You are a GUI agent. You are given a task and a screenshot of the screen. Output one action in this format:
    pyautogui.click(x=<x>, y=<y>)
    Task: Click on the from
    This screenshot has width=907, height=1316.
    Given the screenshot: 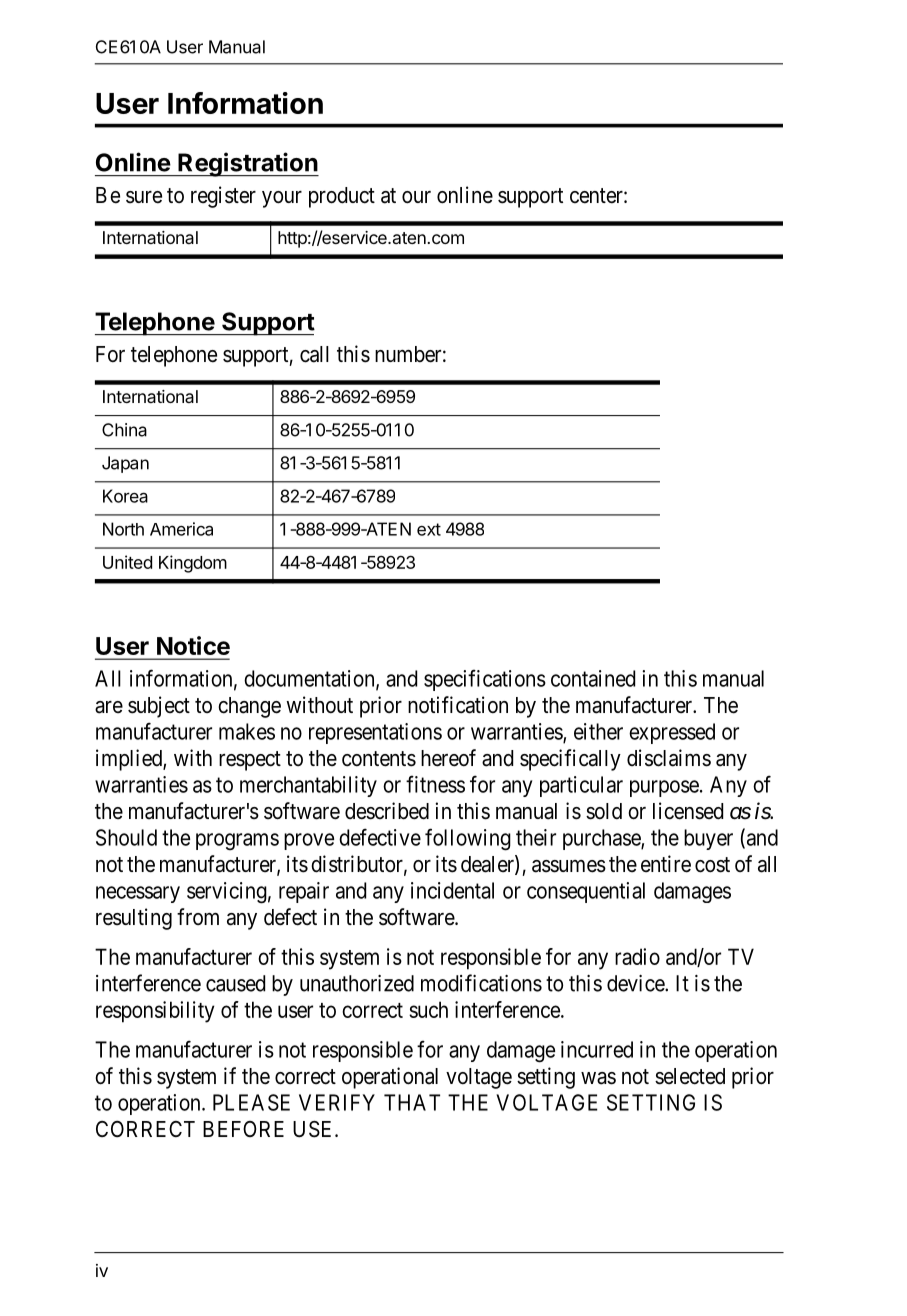 What is the action you would take?
    pyautogui.click(x=198, y=916)
